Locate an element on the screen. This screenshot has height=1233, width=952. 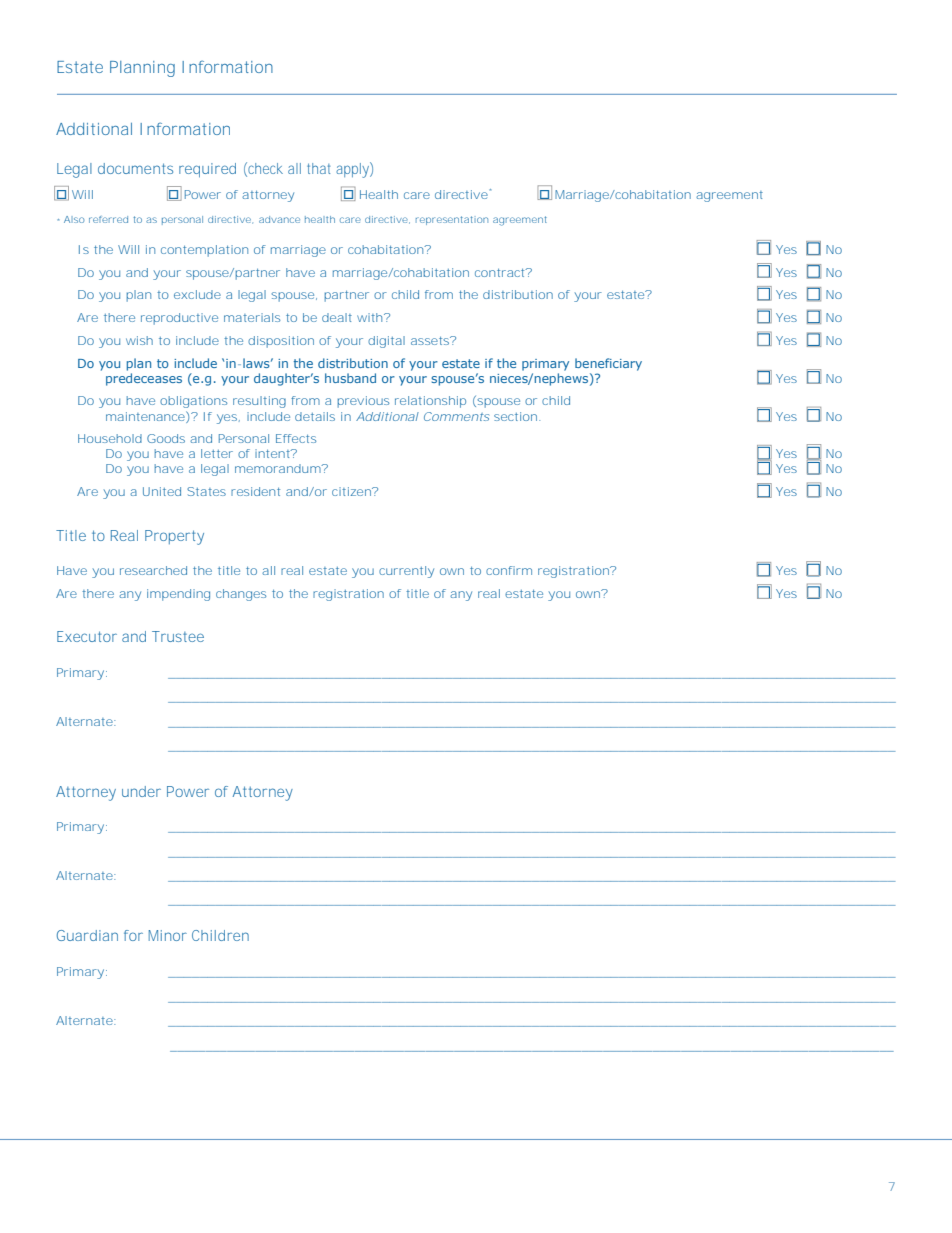
documents is located at coordinates (135, 168).
